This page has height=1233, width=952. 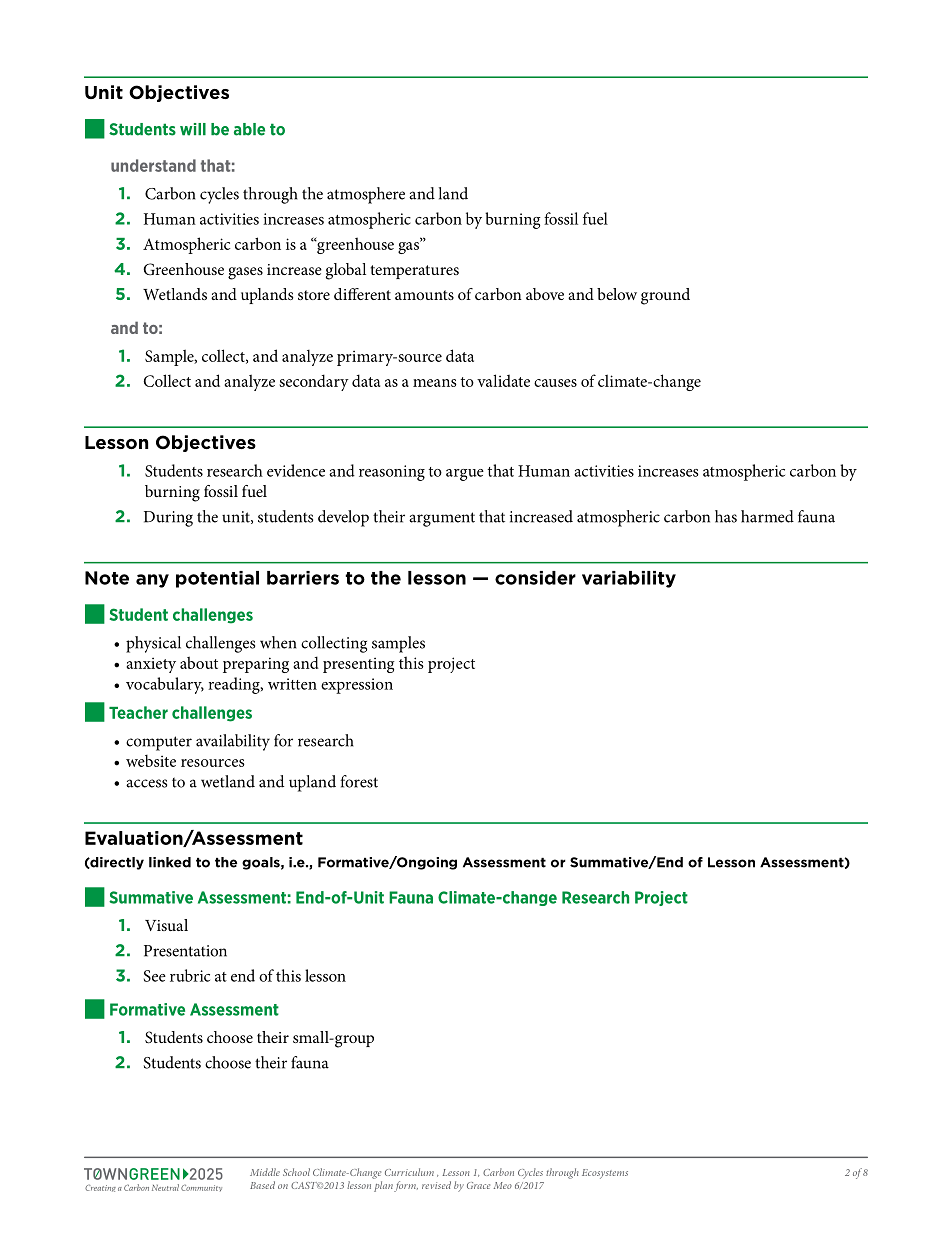 I want to click on gases, so click(x=245, y=273).
